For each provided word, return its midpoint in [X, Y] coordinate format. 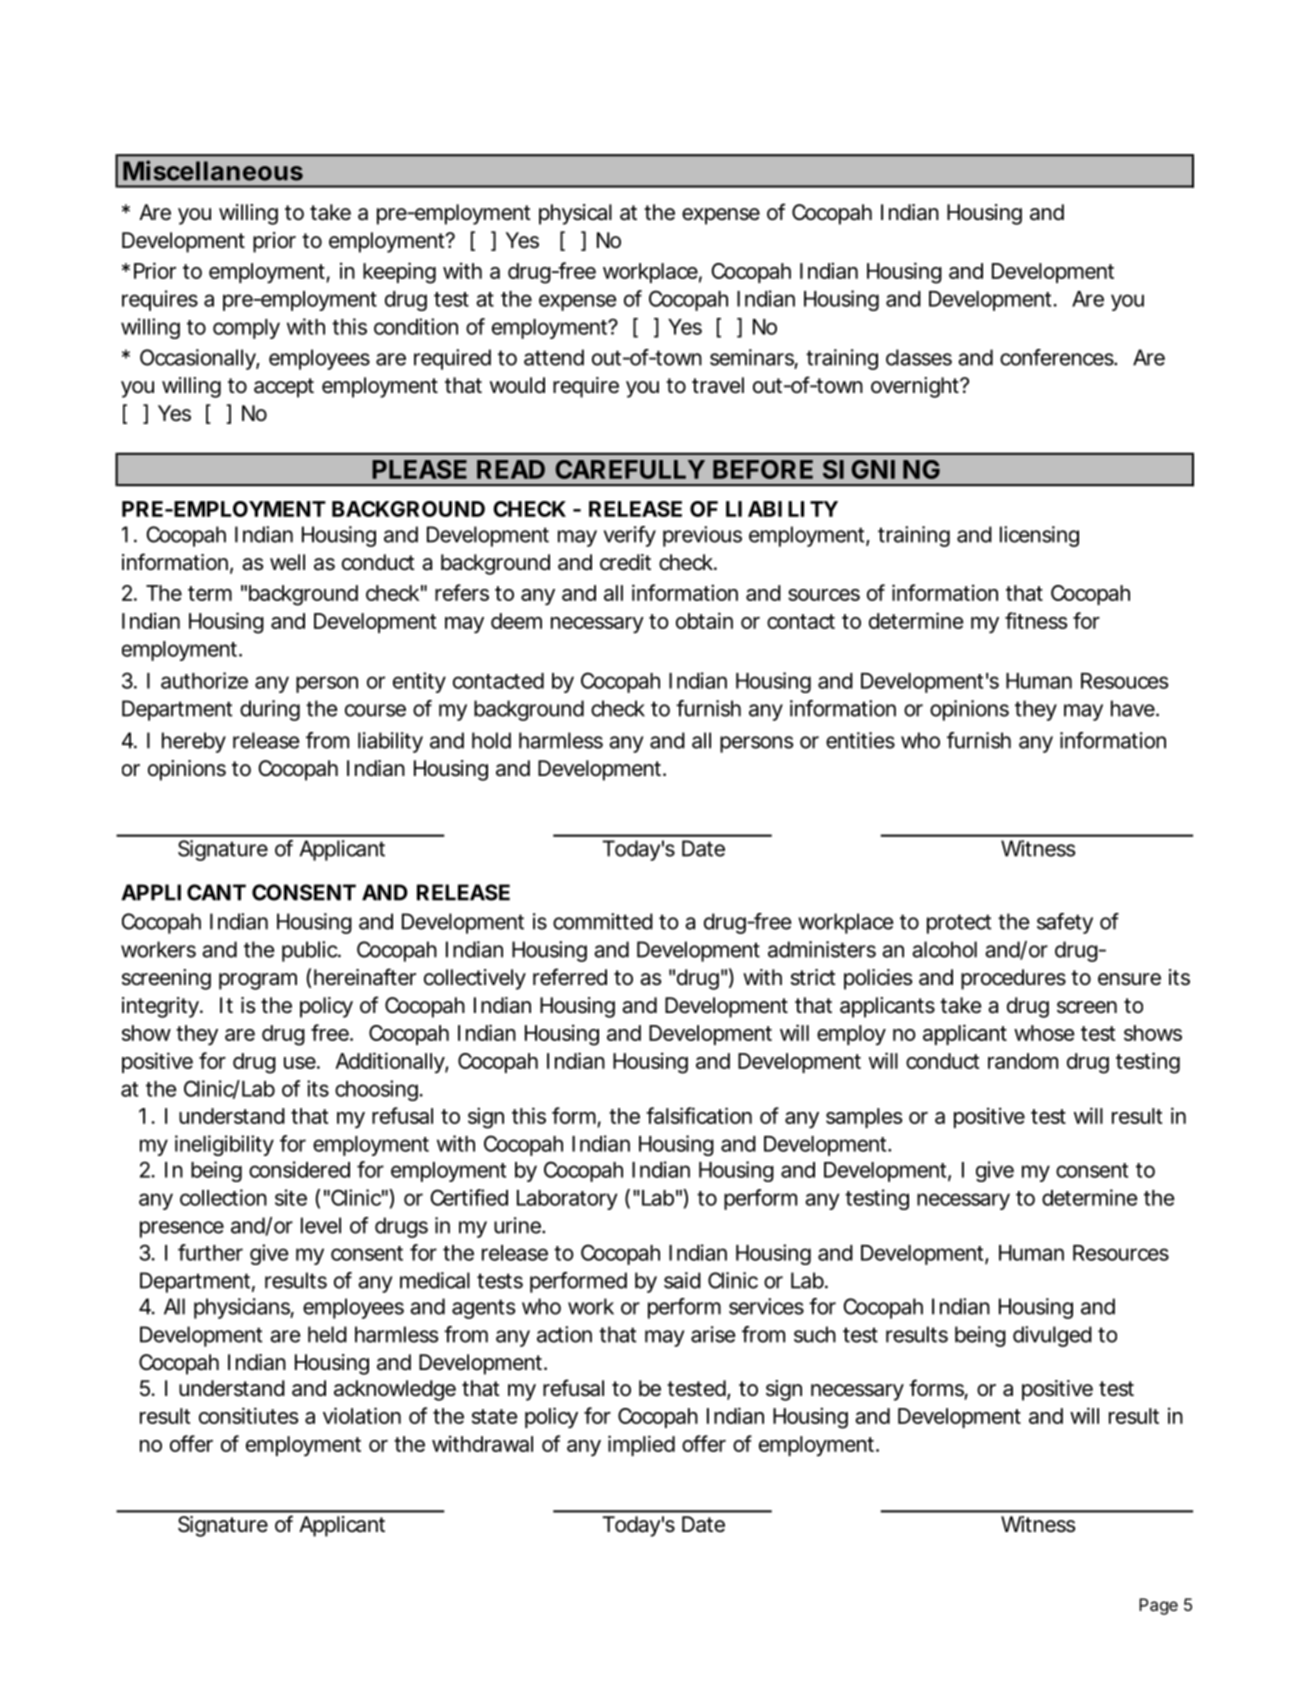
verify [630, 536]
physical [575, 214]
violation [362, 1415]
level [321, 1225]
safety [1065, 923]
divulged [1052, 1336]
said [682, 1280]
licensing [1039, 536]
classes [919, 357]
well [287, 562]
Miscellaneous [213, 170]
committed [603, 921]
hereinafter [365, 977]
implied [641, 1445]
